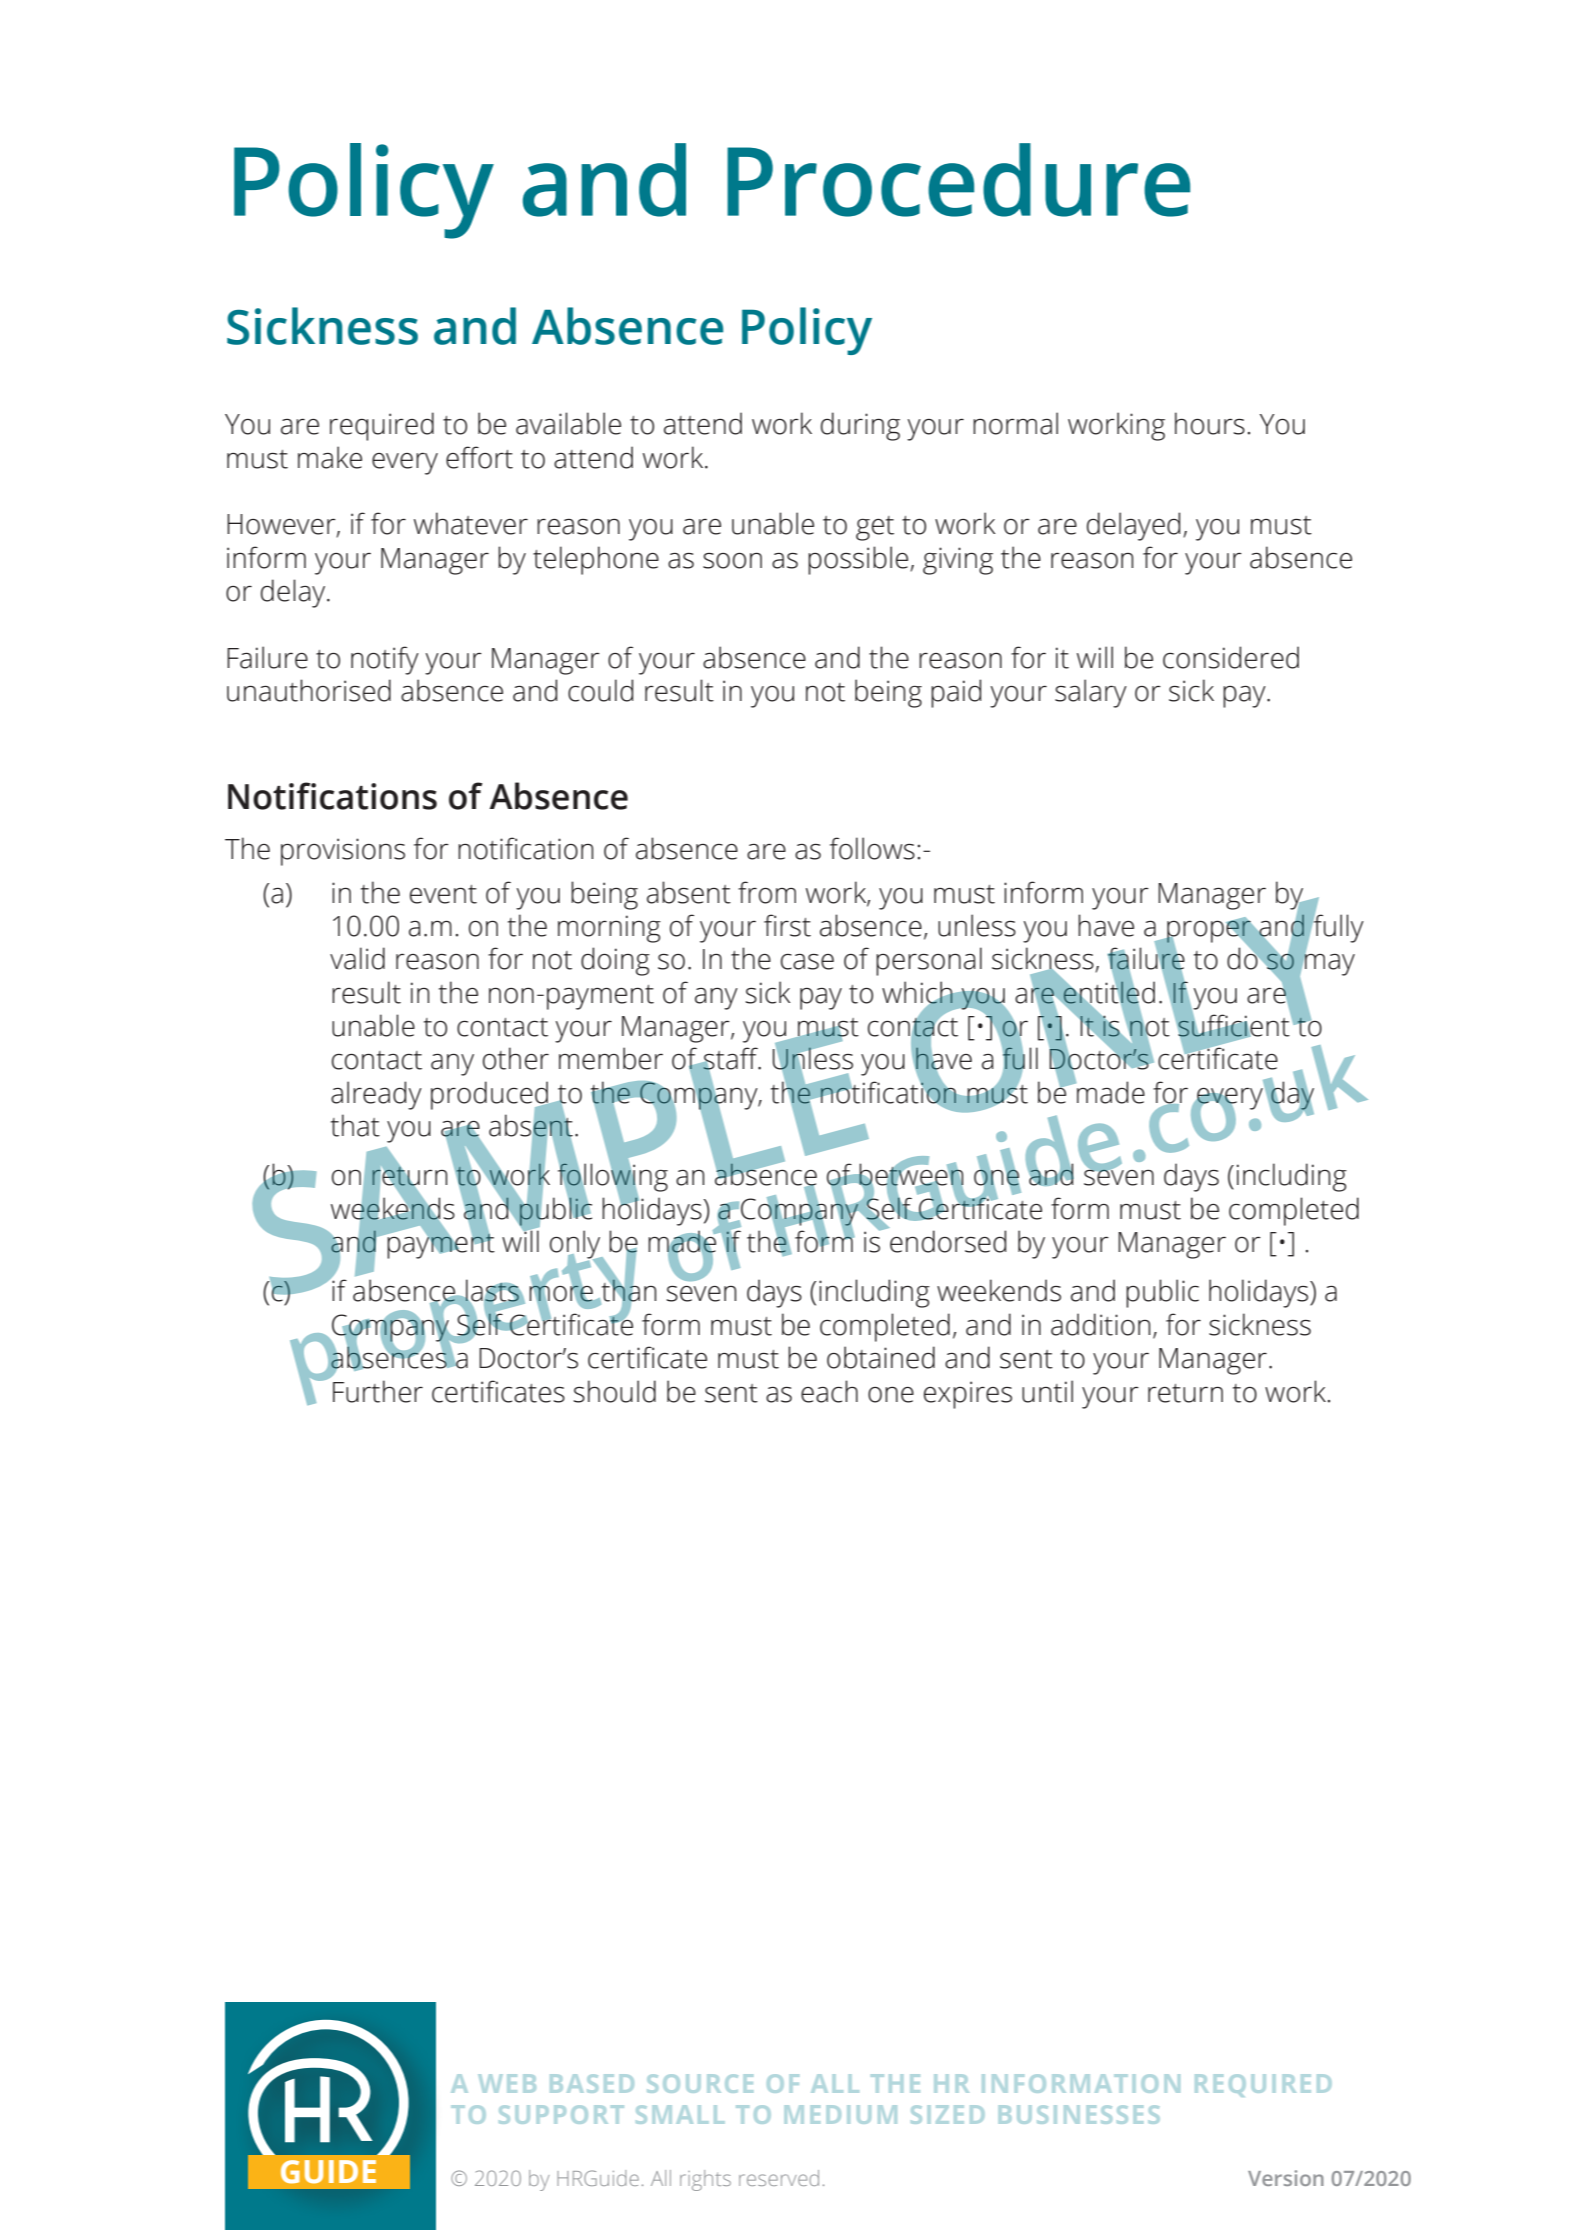 This page has width=1577, height=2230. Describe the element at coordinates (1079, 2114) in the page. I see `BUSINESSES` at that location.
